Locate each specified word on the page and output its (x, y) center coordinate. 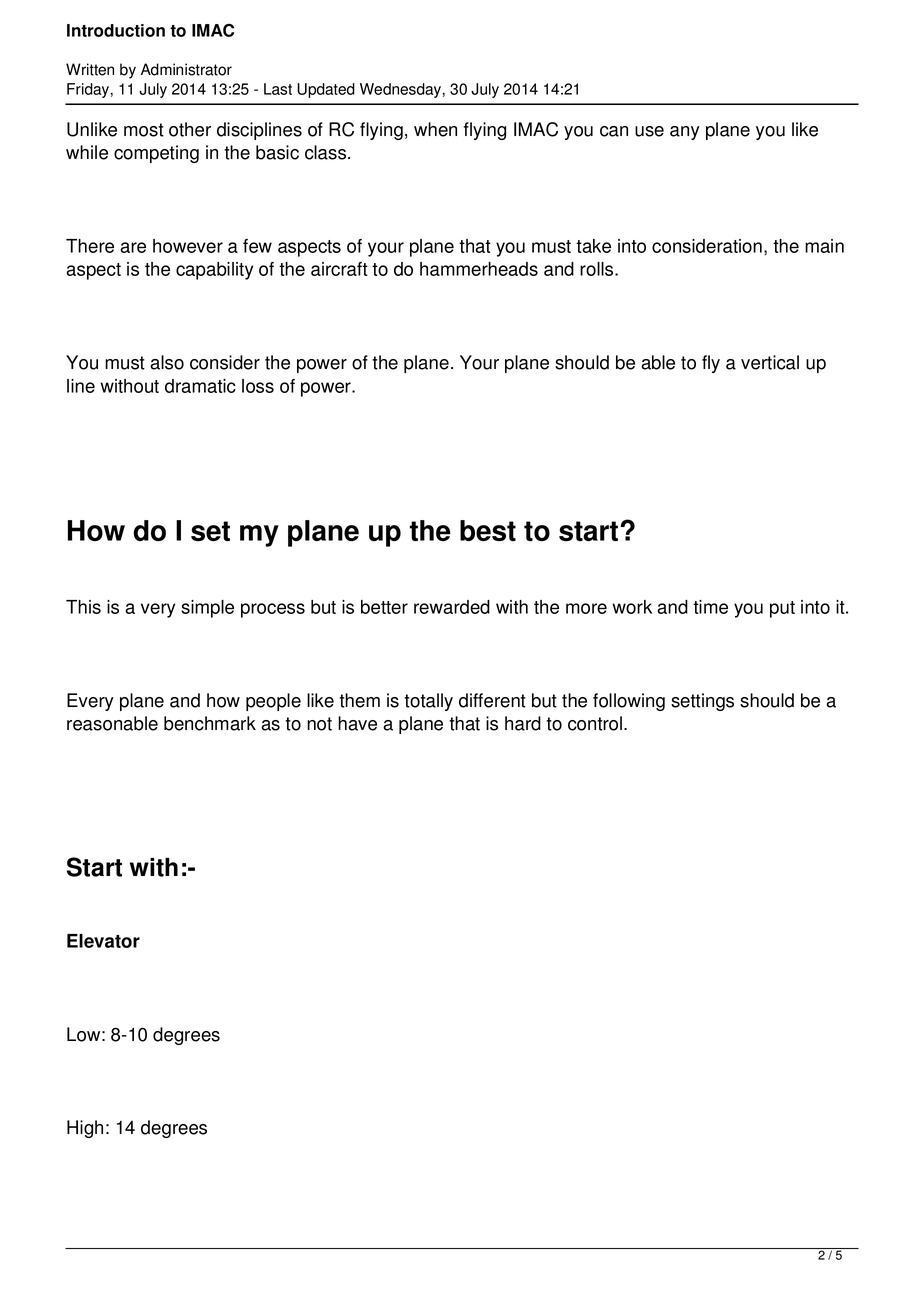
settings (702, 702)
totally (428, 702)
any (685, 133)
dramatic (200, 386)
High (85, 1129)
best (488, 530)
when (435, 129)
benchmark (210, 723)
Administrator (186, 69)
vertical (770, 362)
